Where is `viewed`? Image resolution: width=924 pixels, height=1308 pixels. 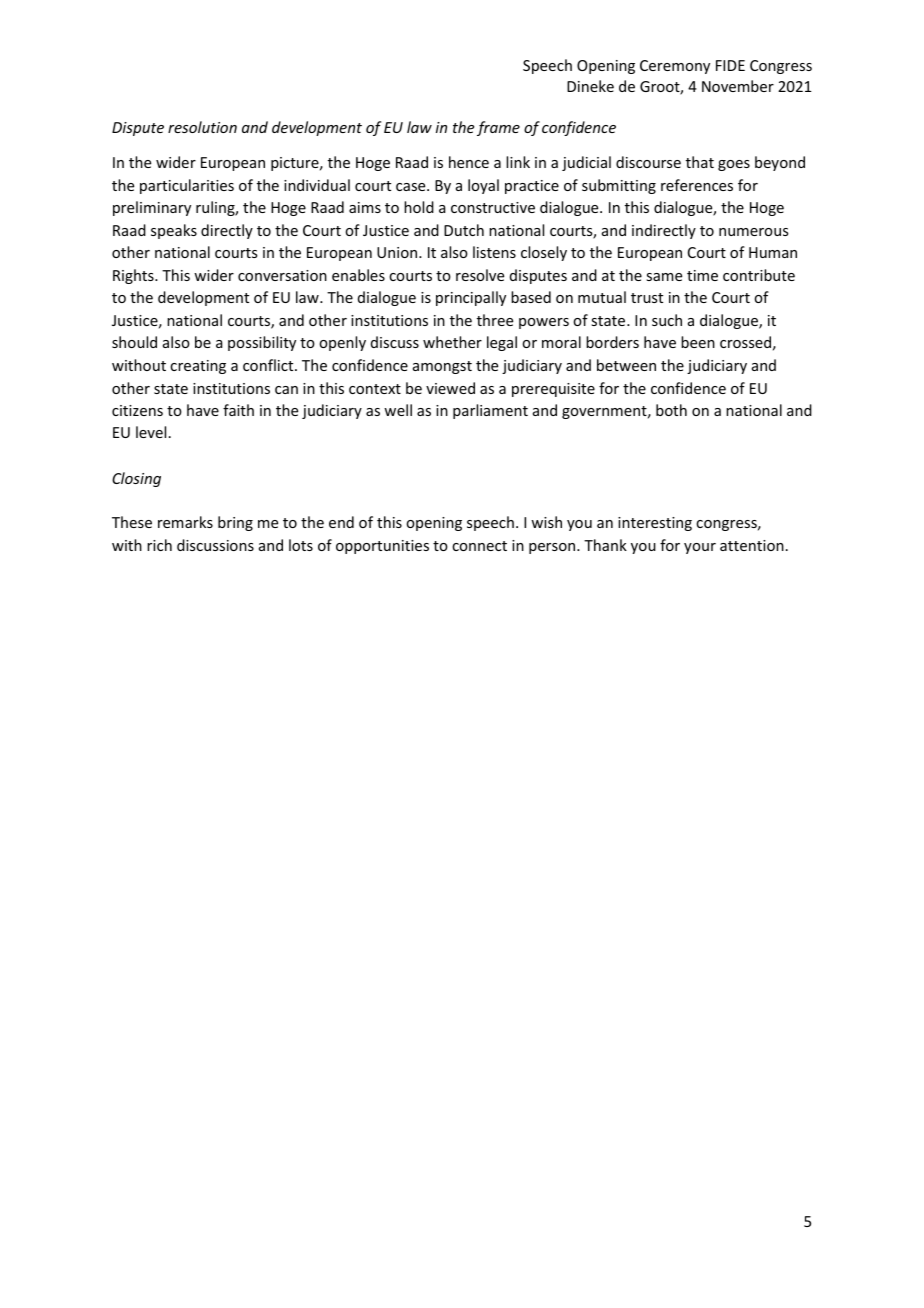
viewed is located at coordinates (450, 388).
